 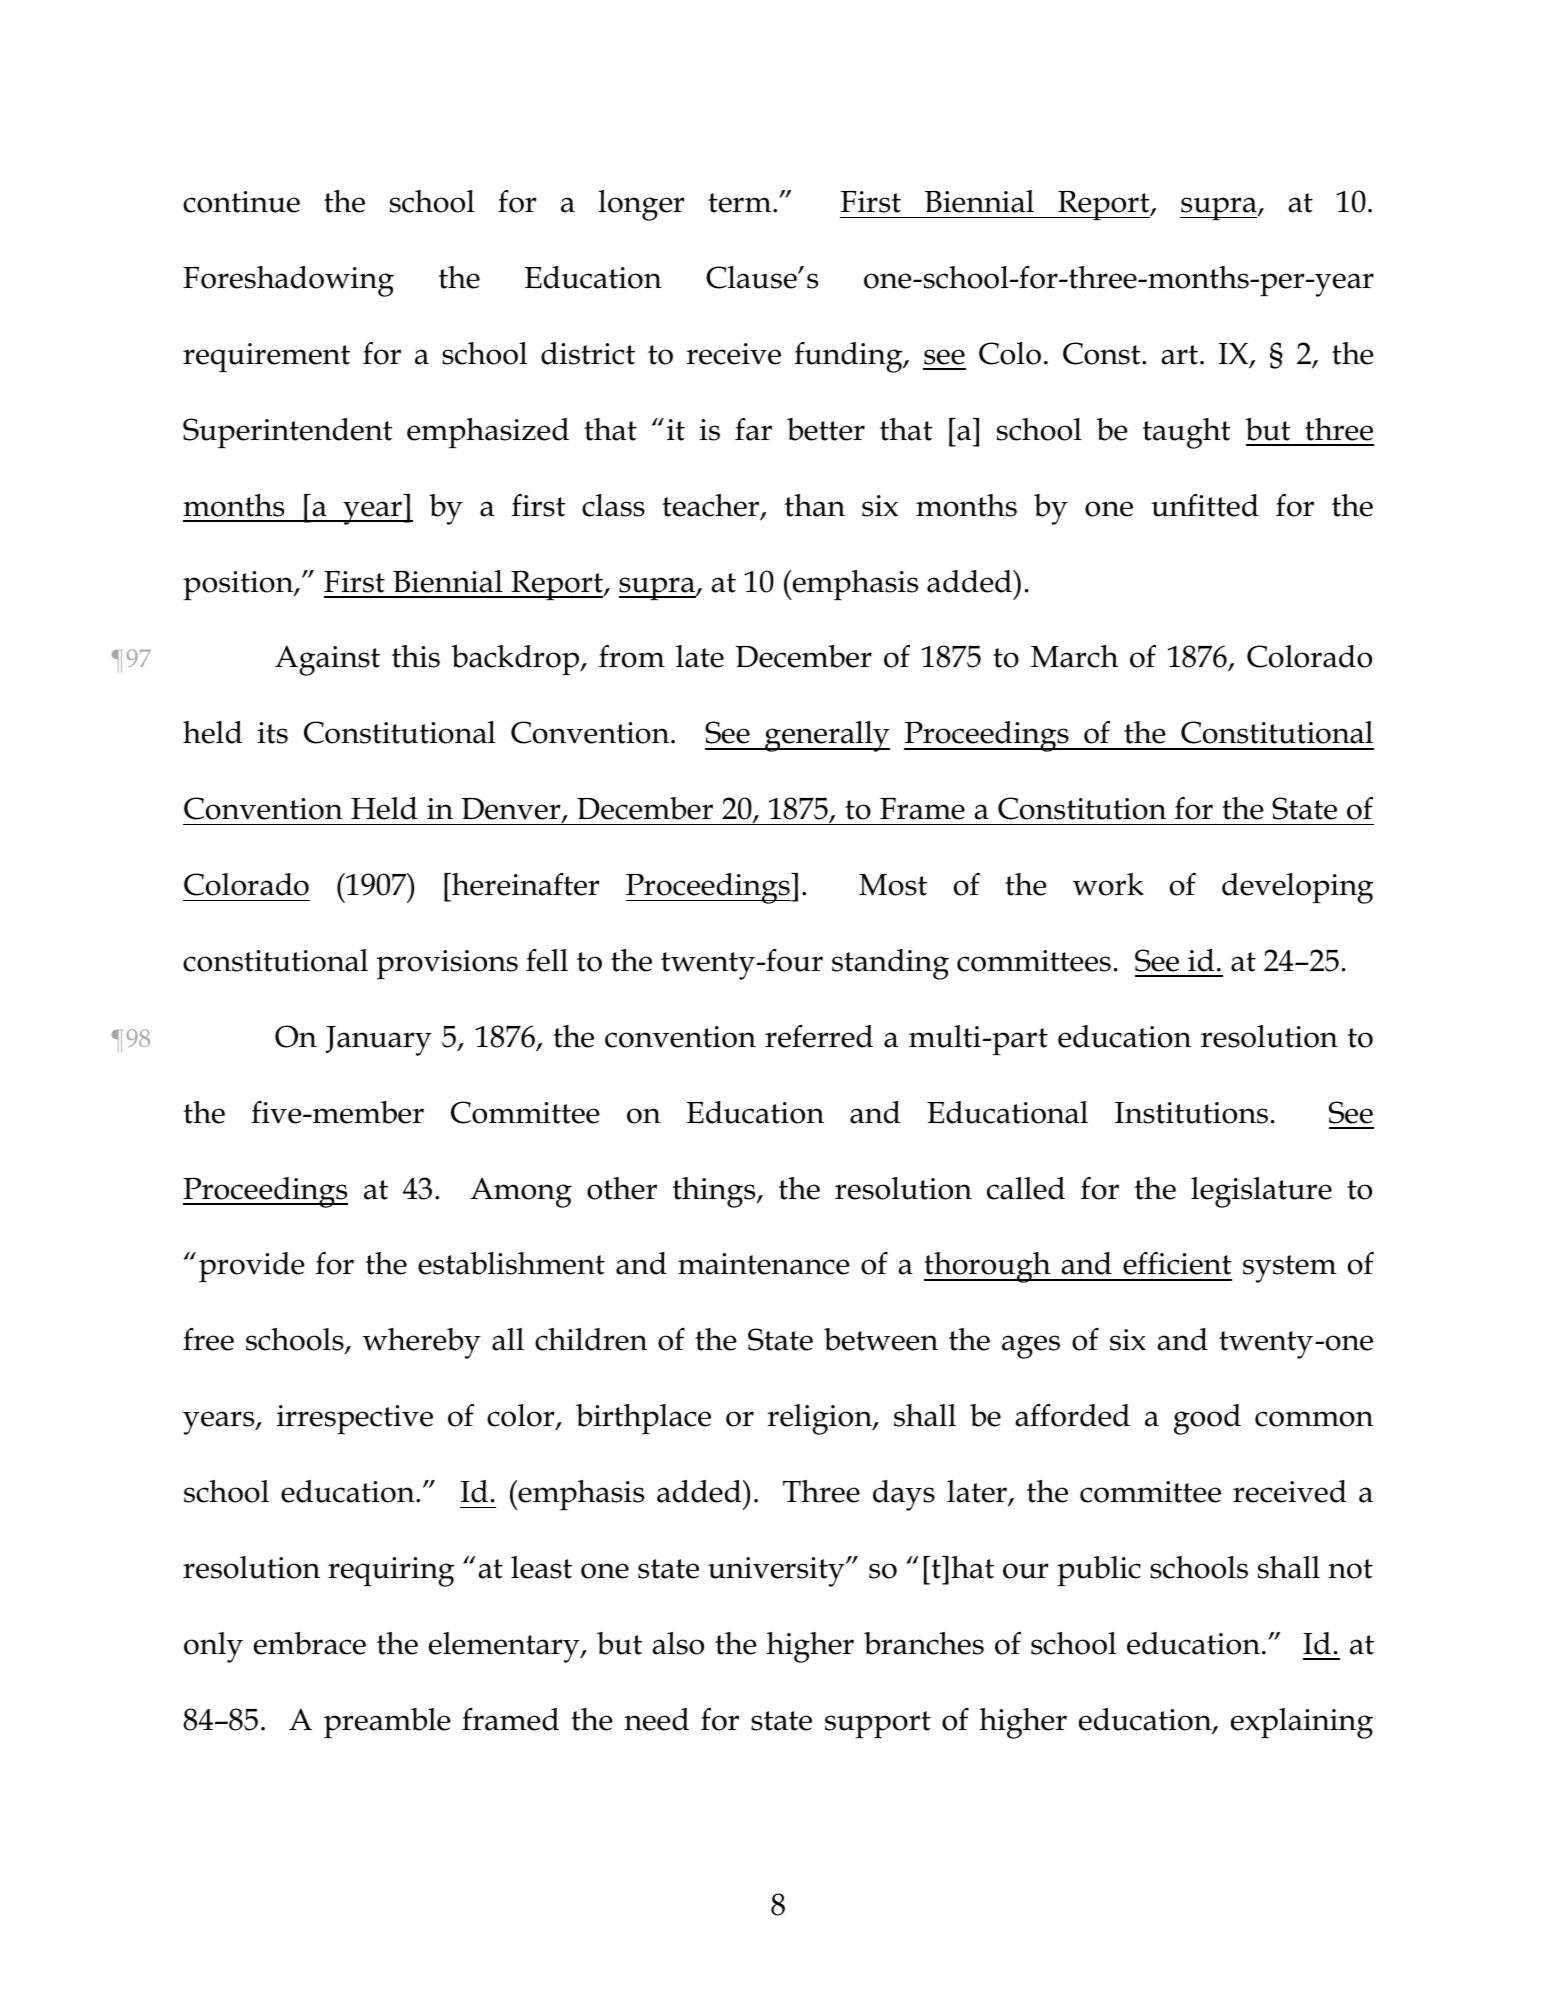 What do you see at coordinates (421, 1343) in the page?
I see `whereby` at bounding box center [421, 1343].
